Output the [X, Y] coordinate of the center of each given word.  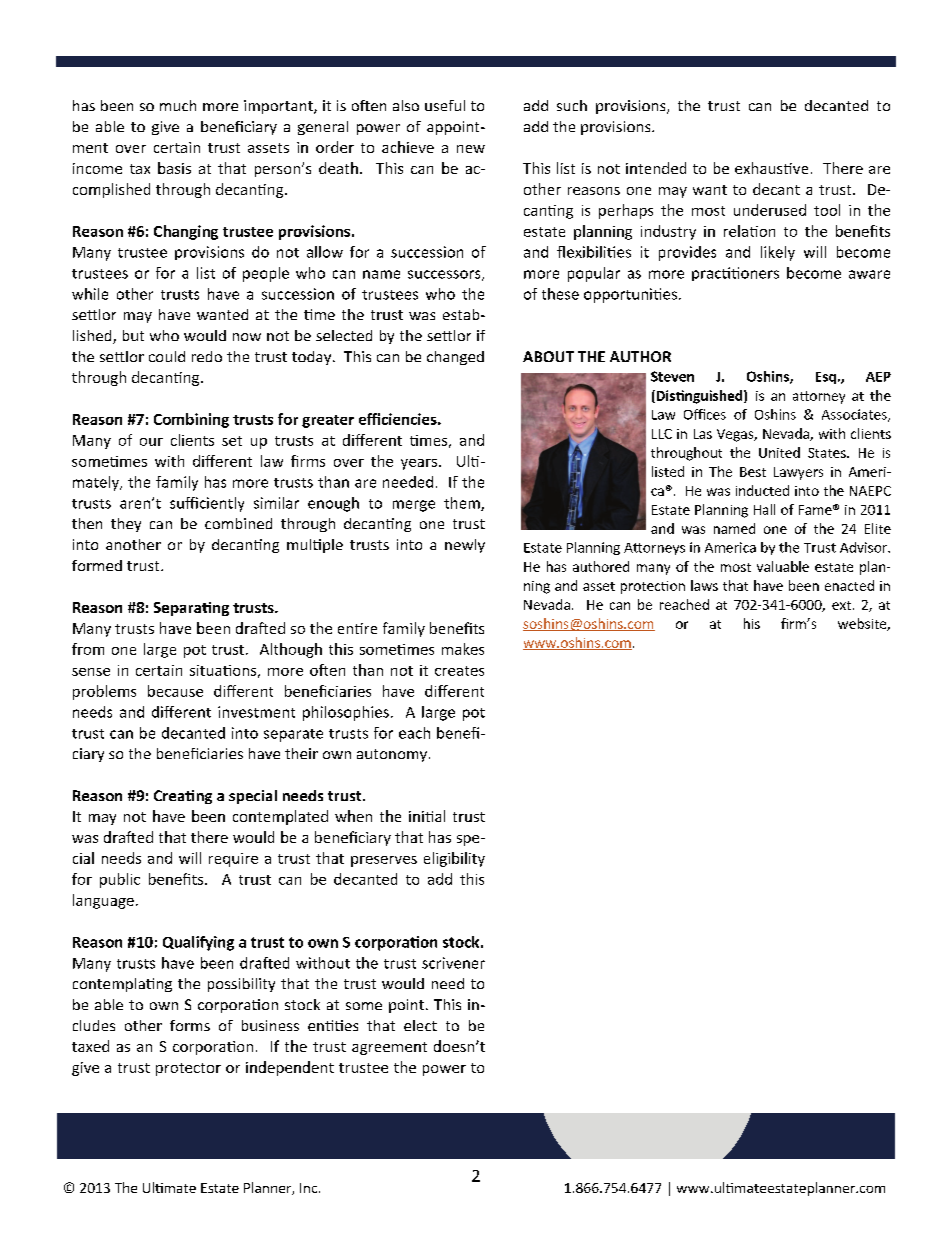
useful [445, 105]
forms [190, 1025]
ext [841, 605]
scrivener [453, 963]
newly [465, 546]
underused [770, 210]
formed [97, 565]
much [178, 105]
